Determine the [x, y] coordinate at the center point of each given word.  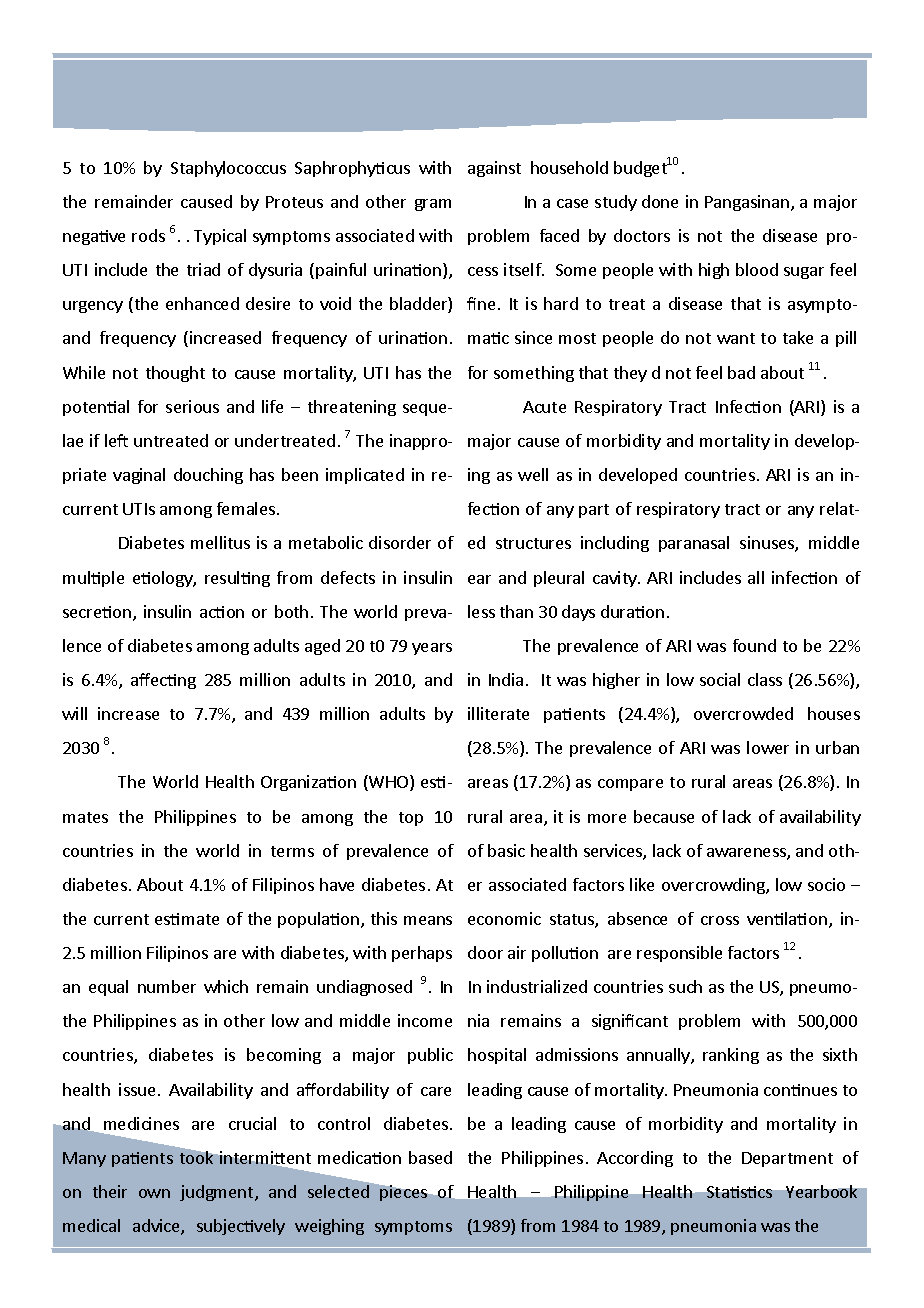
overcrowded [743, 713]
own [154, 1193]
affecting [163, 681]
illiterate [498, 713]
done [660, 201]
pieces [403, 1193]
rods [148, 235]
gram [433, 205]
